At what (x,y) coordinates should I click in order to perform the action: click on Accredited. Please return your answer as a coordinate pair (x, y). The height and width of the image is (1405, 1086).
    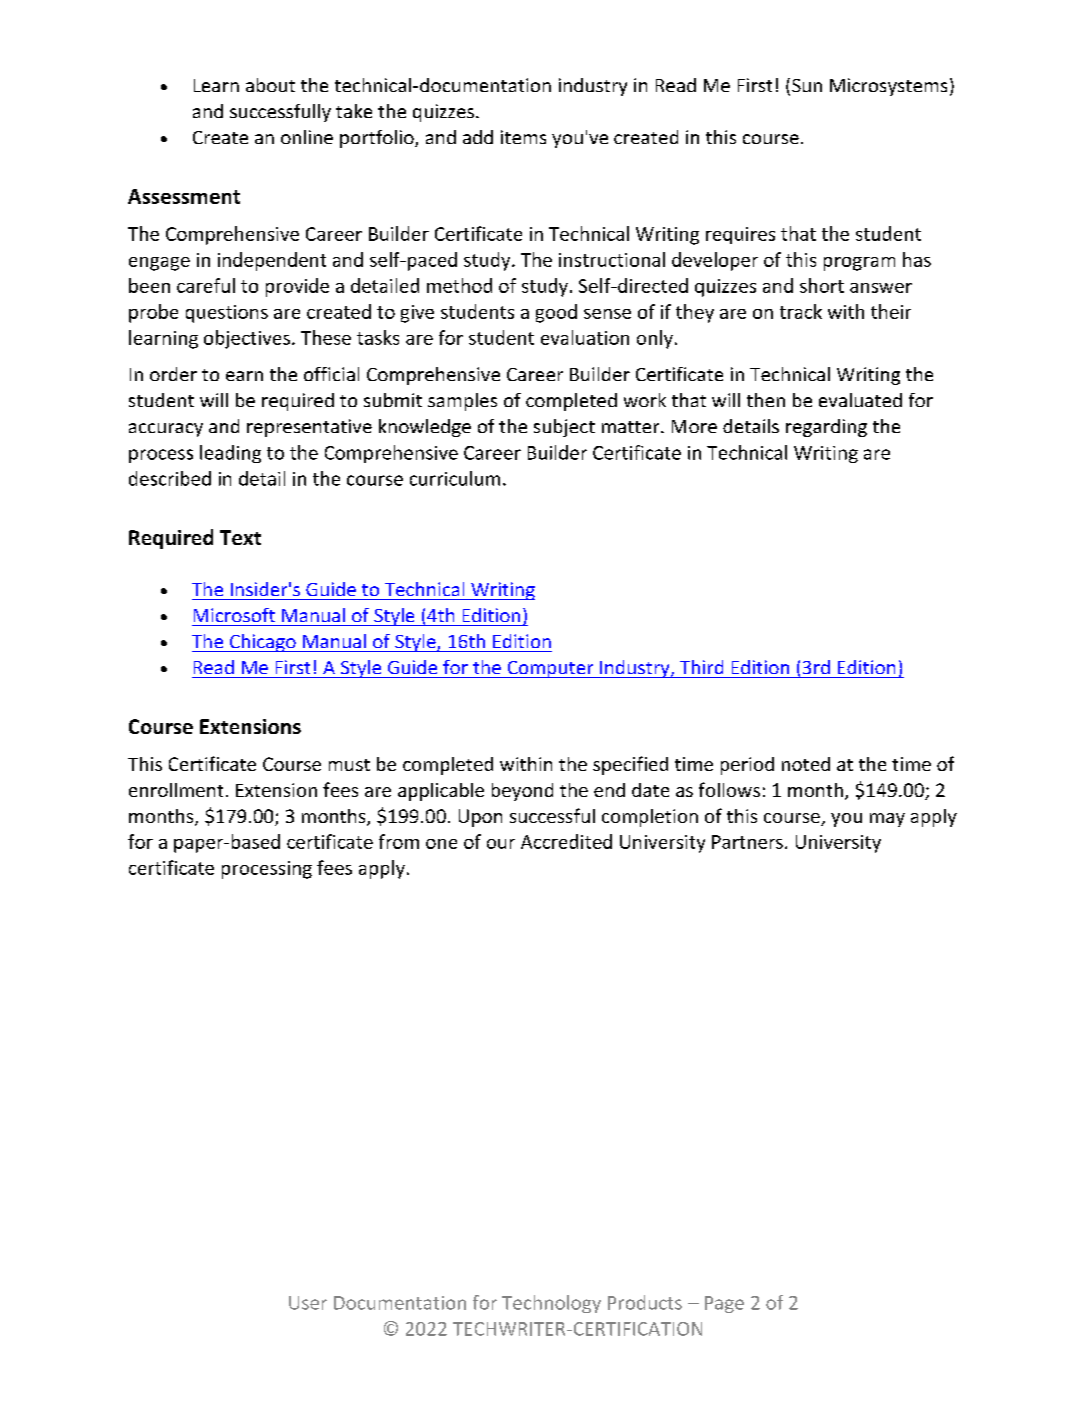
    Looking at the image, I should click on (566, 841).
